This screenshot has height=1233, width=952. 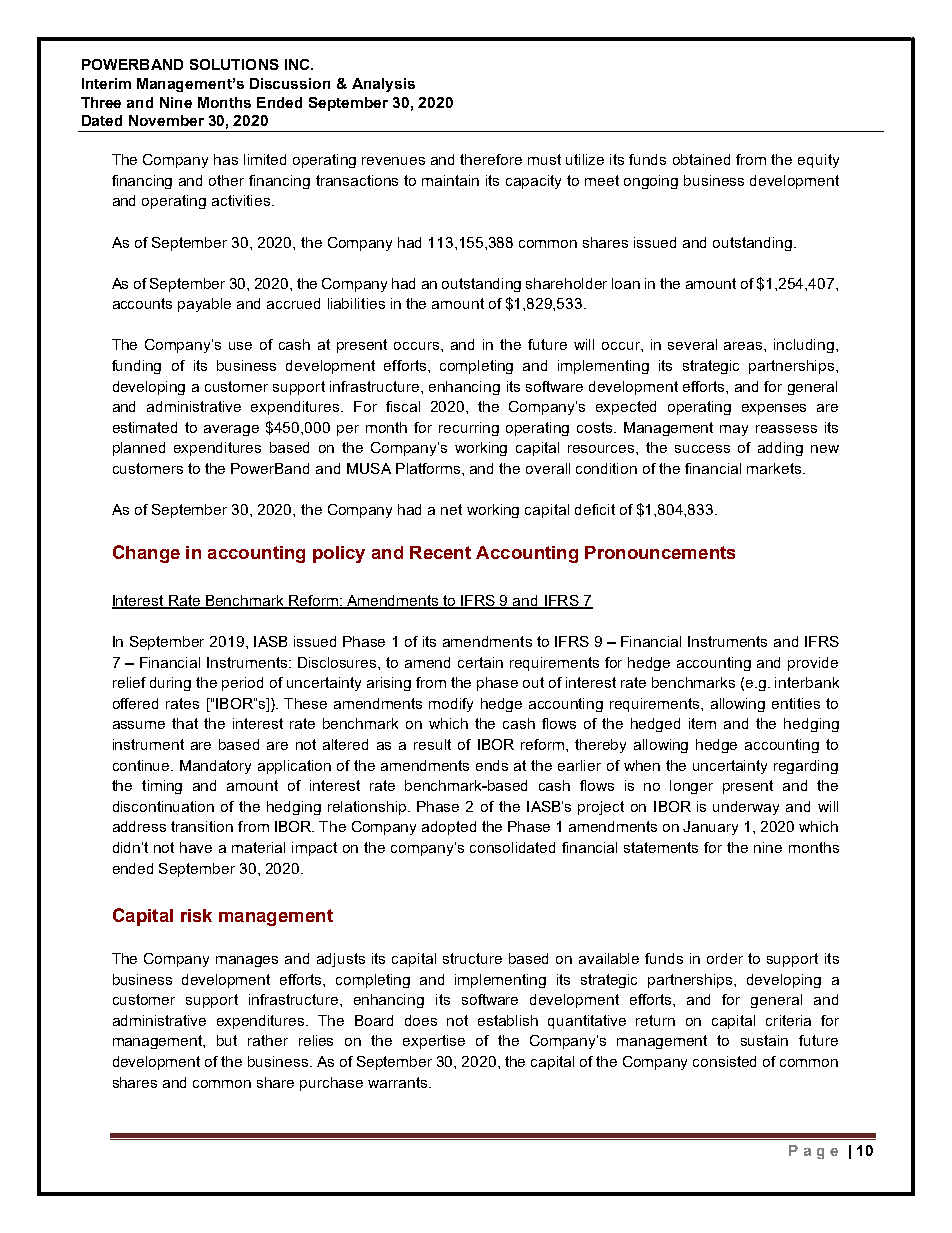 What do you see at coordinates (204, 305) in the screenshot?
I see `payable` at bounding box center [204, 305].
